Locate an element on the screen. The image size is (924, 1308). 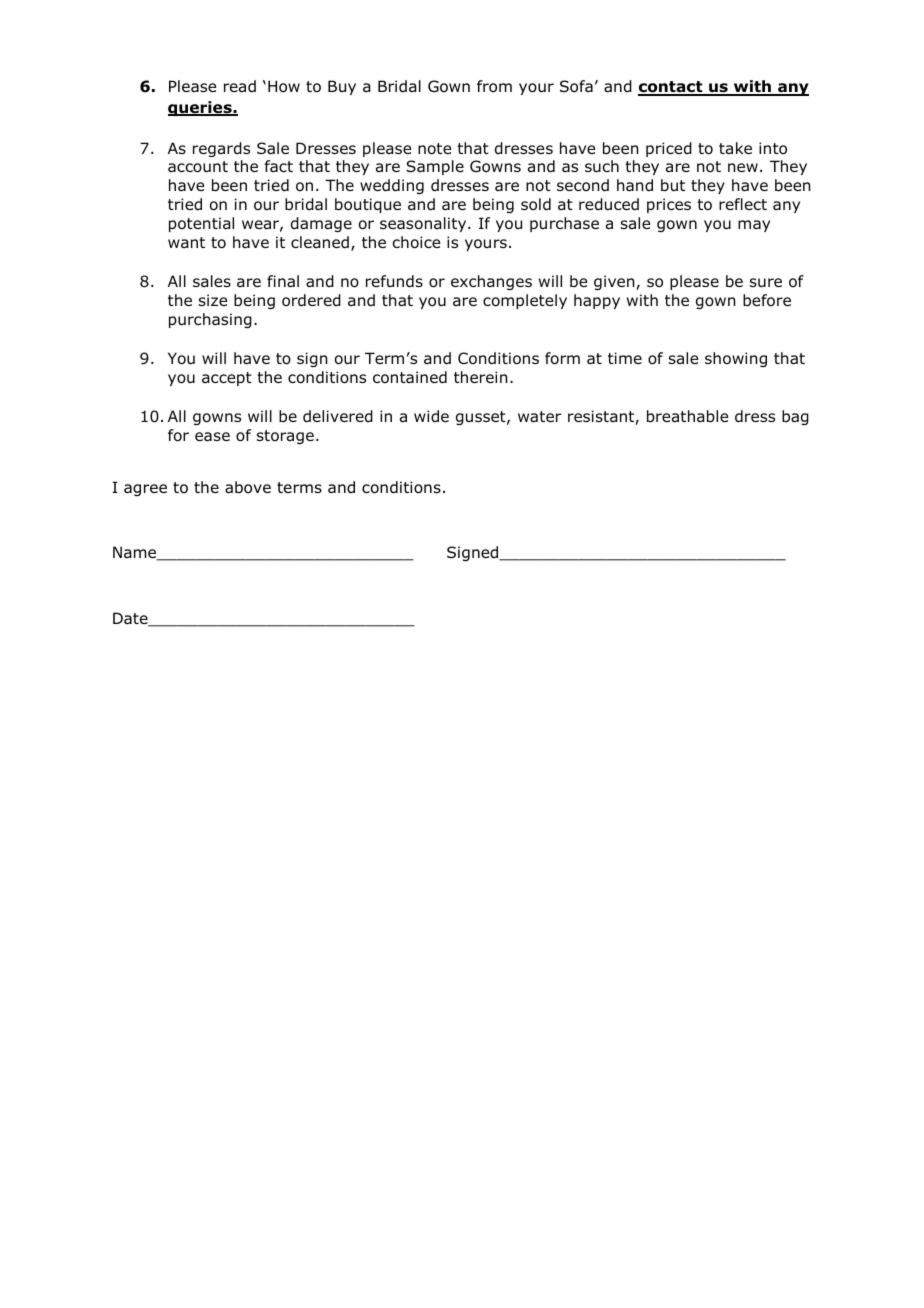
potential is located at coordinates (201, 224).
